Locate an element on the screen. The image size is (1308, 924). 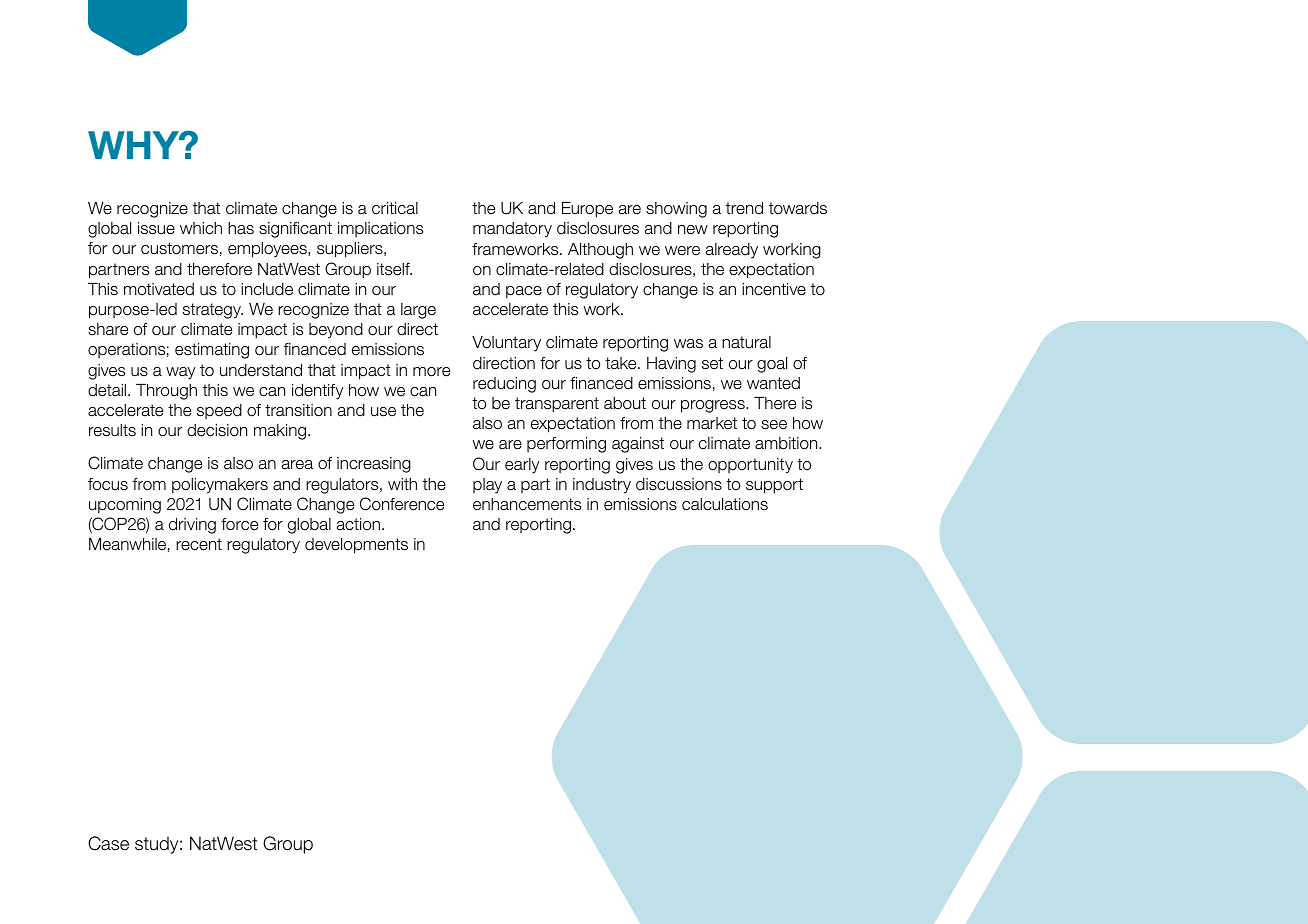
developments is located at coordinates (356, 546).
